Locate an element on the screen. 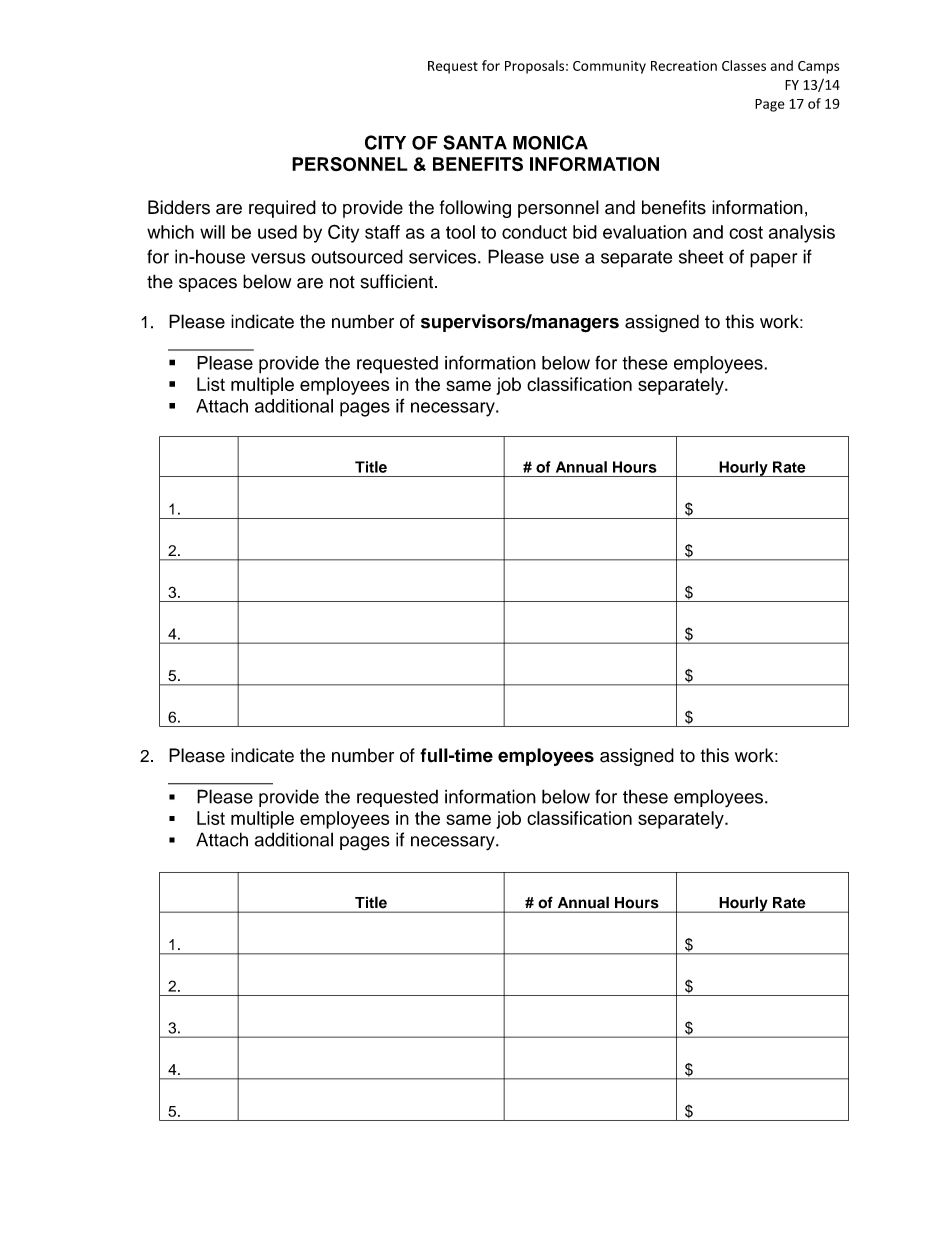 The image size is (952, 1233). required is located at coordinates (282, 209).
